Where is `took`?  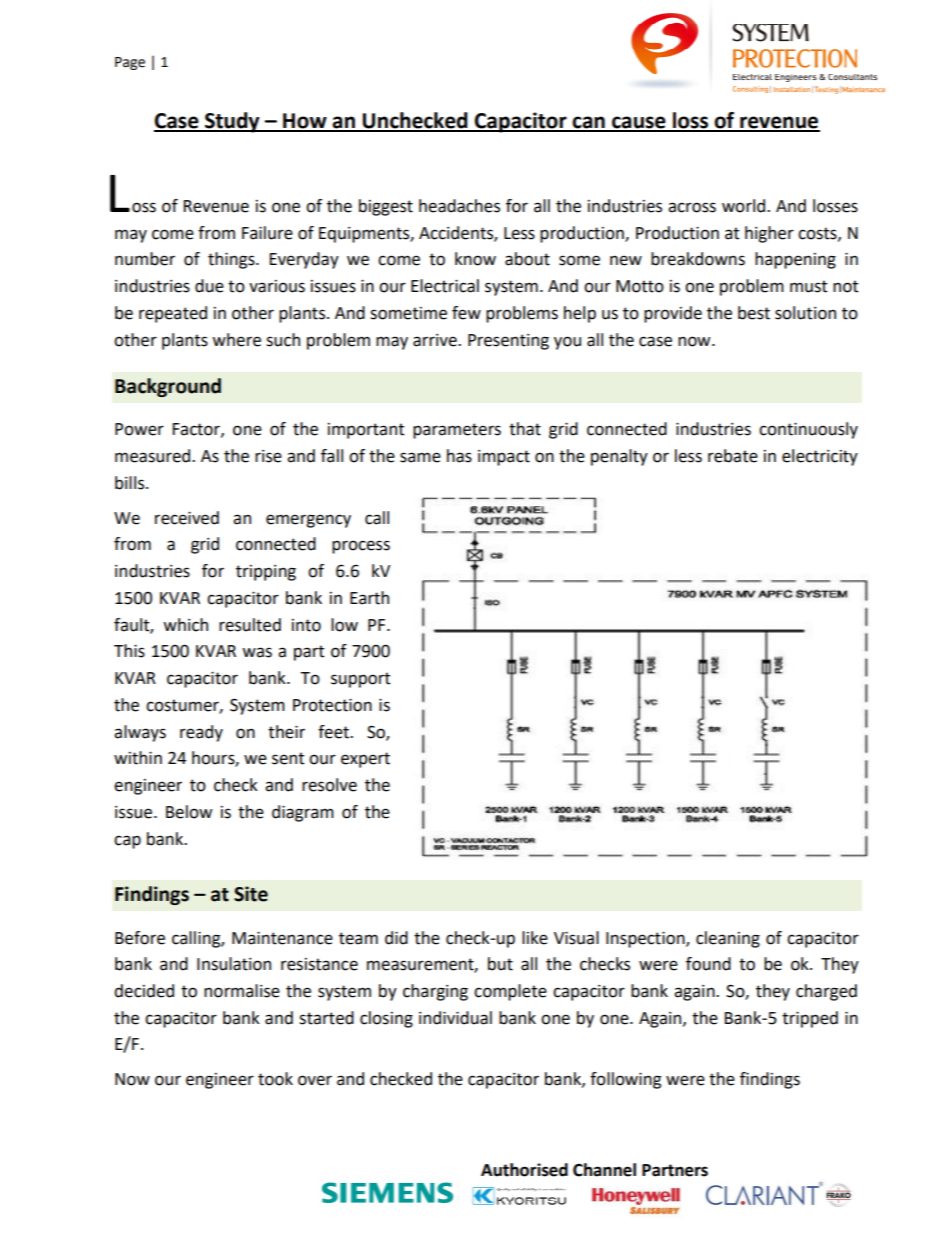 took is located at coordinates (275, 1079).
